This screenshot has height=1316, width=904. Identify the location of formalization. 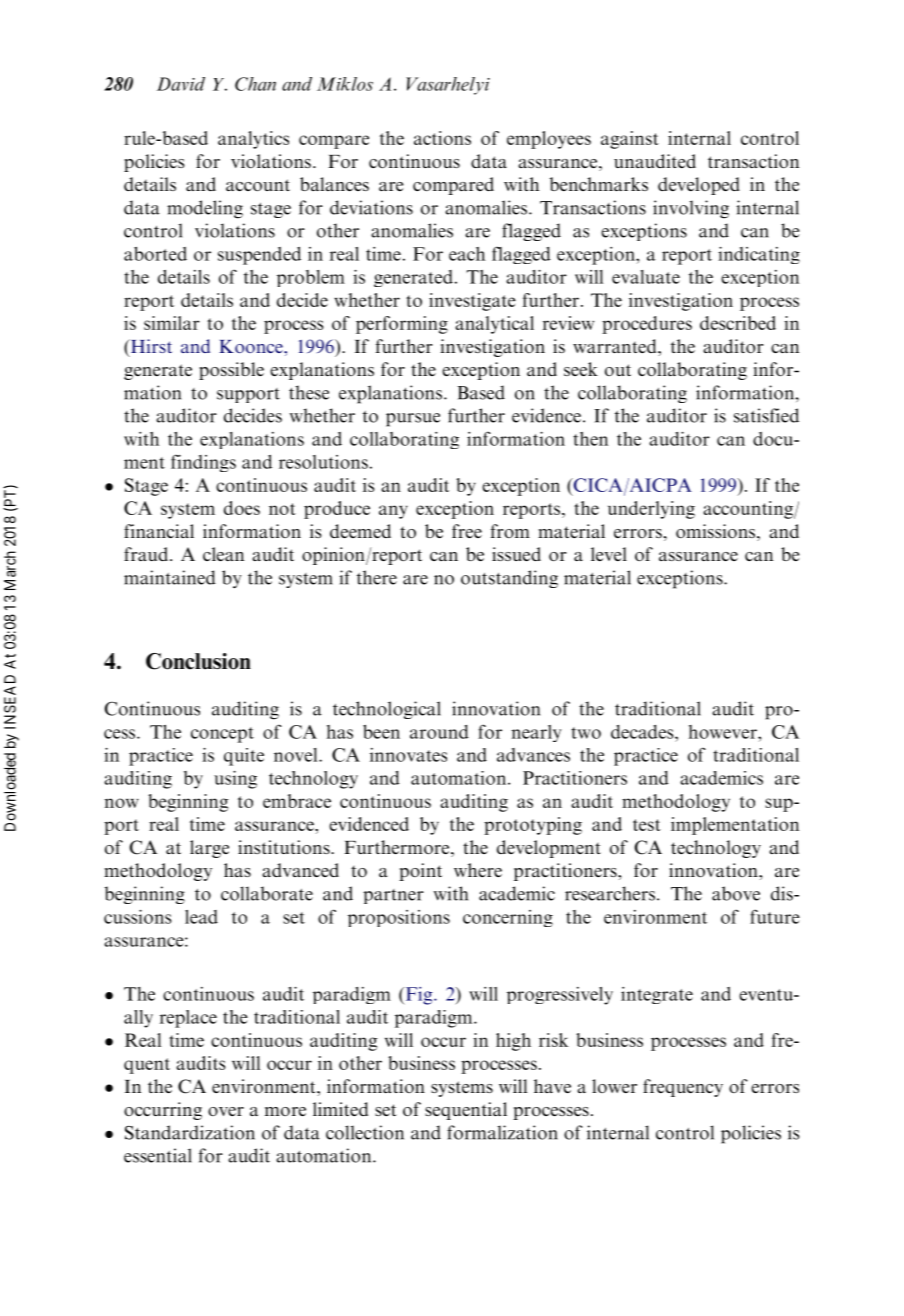
(502, 1132).
